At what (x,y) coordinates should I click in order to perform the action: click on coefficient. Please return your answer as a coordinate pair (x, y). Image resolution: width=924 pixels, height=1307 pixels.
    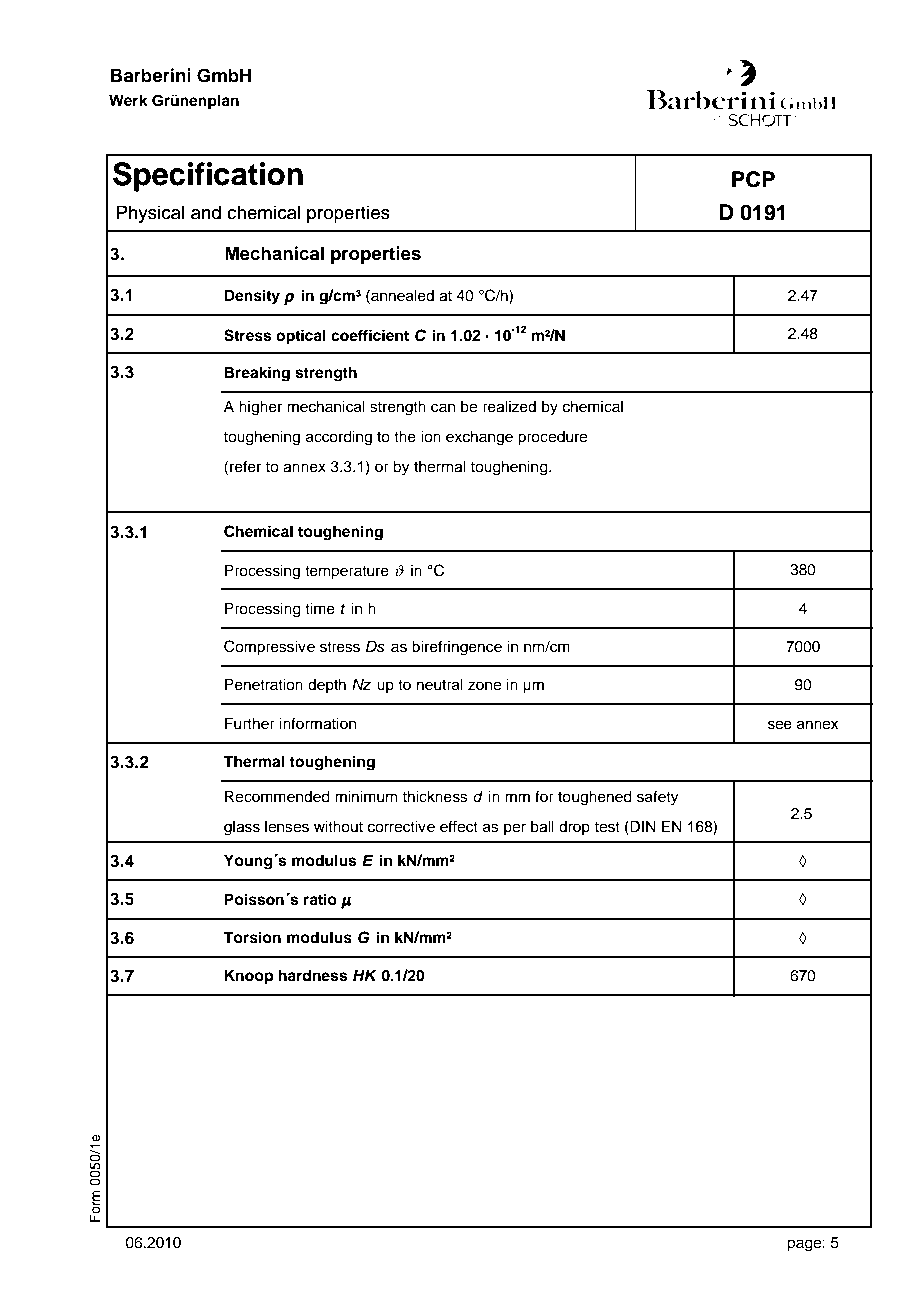
    Looking at the image, I should click on (370, 335).
